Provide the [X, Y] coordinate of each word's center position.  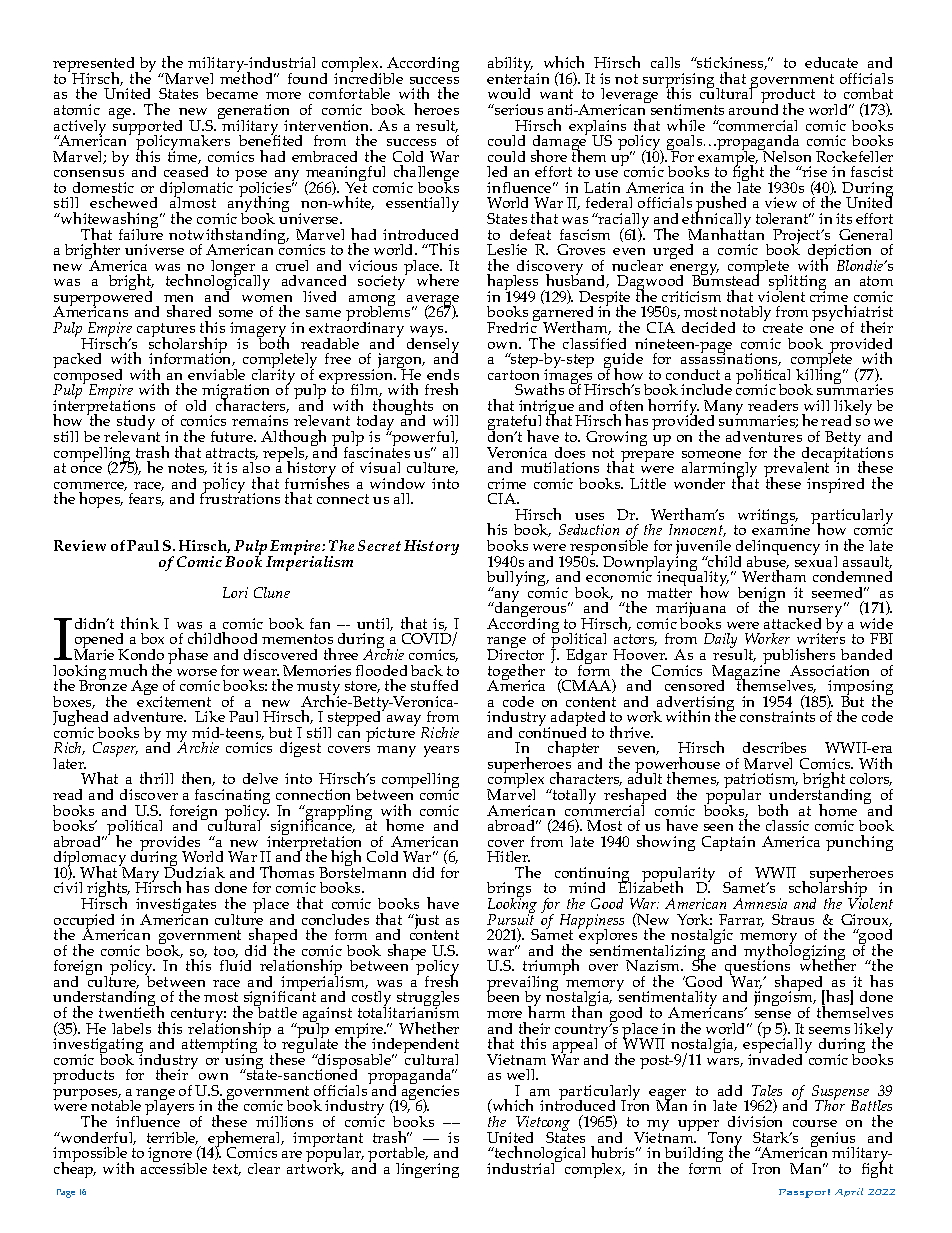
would [509, 93]
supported [147, 127]
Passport [804, 1193]
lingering [427, 1170]
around [753, 108]
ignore [170, 1156]
